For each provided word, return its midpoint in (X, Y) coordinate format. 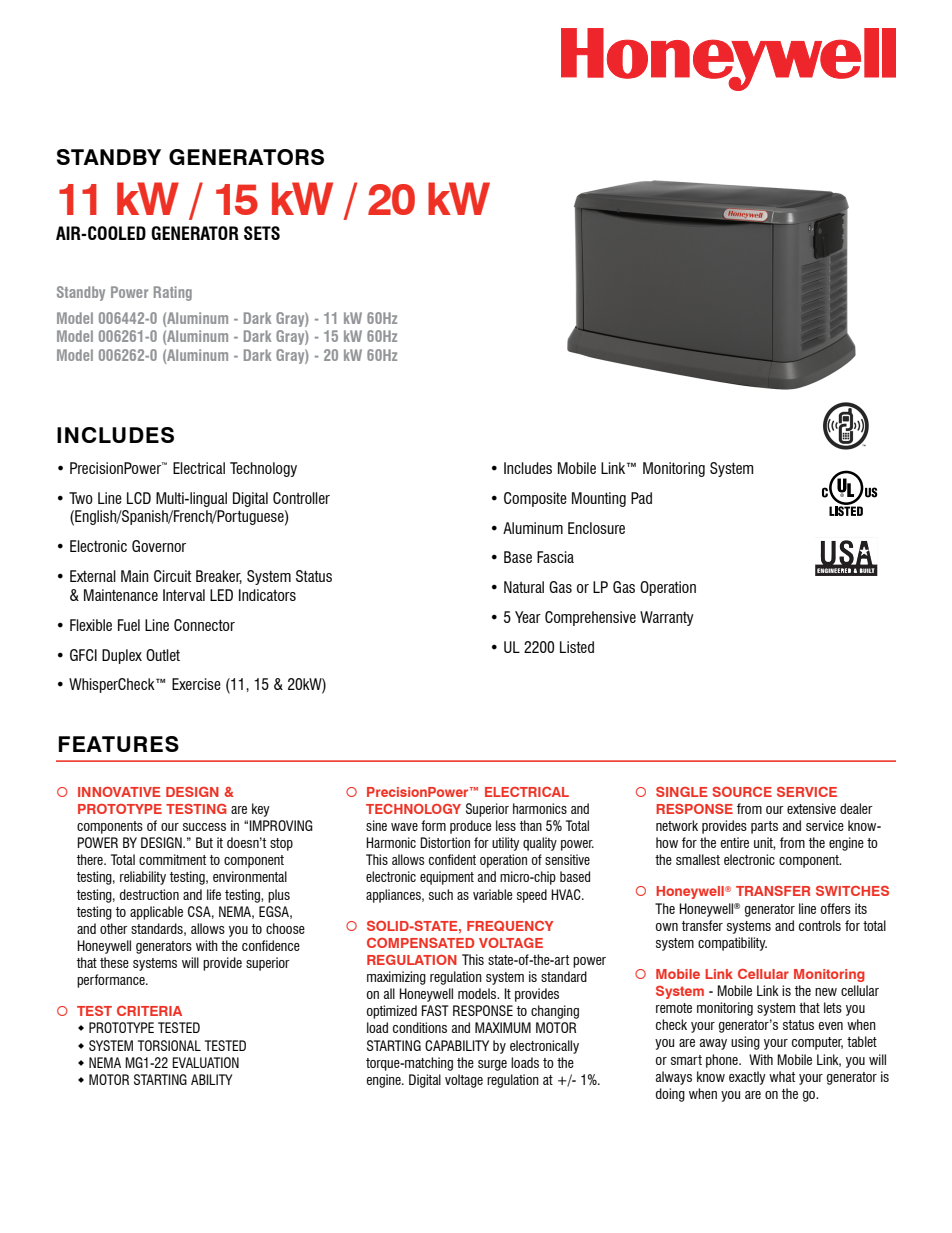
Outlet (163, 655)
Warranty (667, 618)
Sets (262, 233)
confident (452, 859)
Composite (535, 499)
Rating (173, 293)
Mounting (599, 499)
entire (735, 842)
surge (492, 1065)
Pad (641, 498)
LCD (139, 498)
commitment (172, 859)
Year (528, 617)
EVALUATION (205, 1062)
